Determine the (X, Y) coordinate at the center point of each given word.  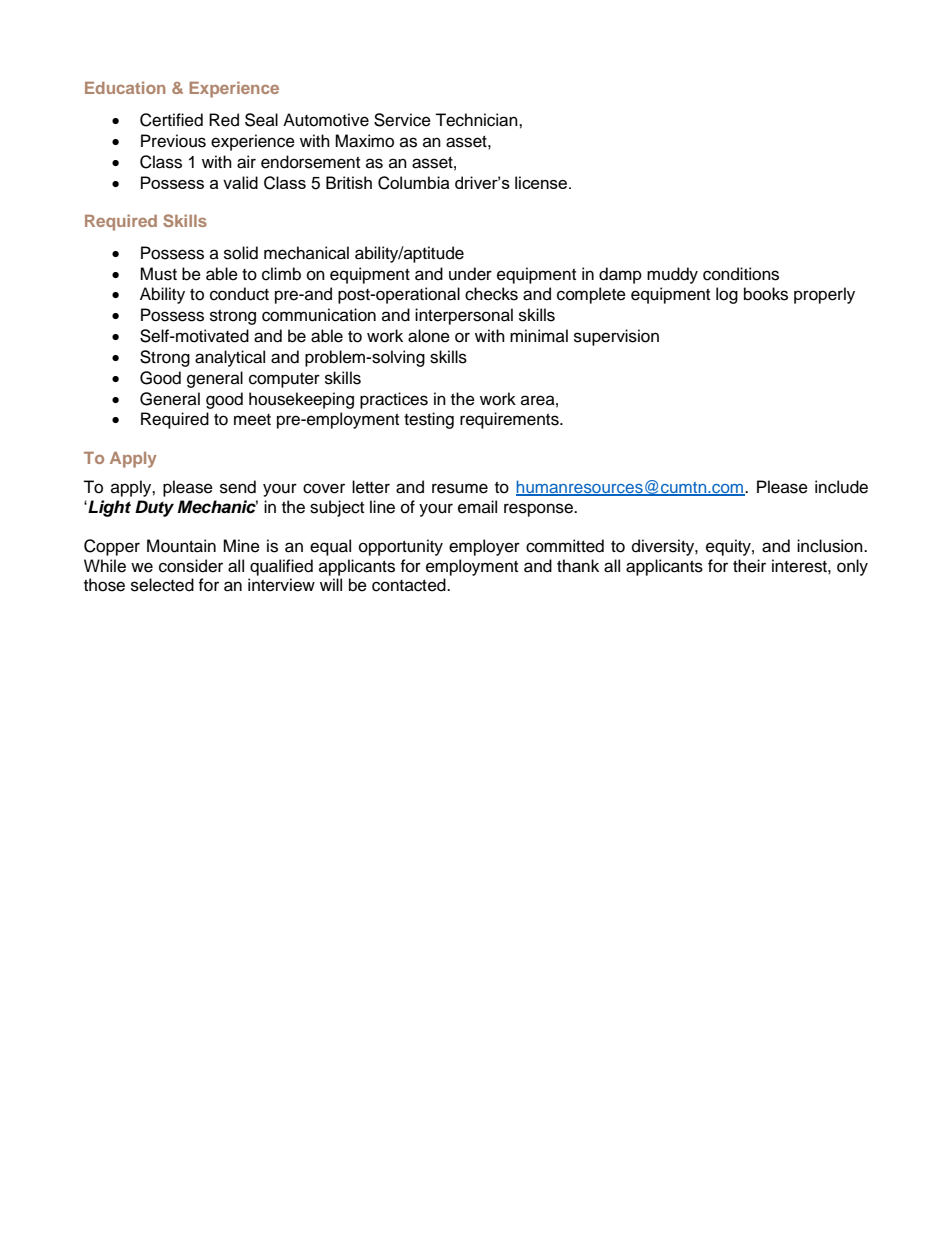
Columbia (413, 183)
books (766, 294)
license (542, 182)
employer (484, 547)
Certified (171, 120)
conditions (741, 274)
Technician (477, 120)
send (238, 487)
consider (191, 566)
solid (241, 253)
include (841, 487)
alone (429, 336)
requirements (510, 420)
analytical (230, 358)
